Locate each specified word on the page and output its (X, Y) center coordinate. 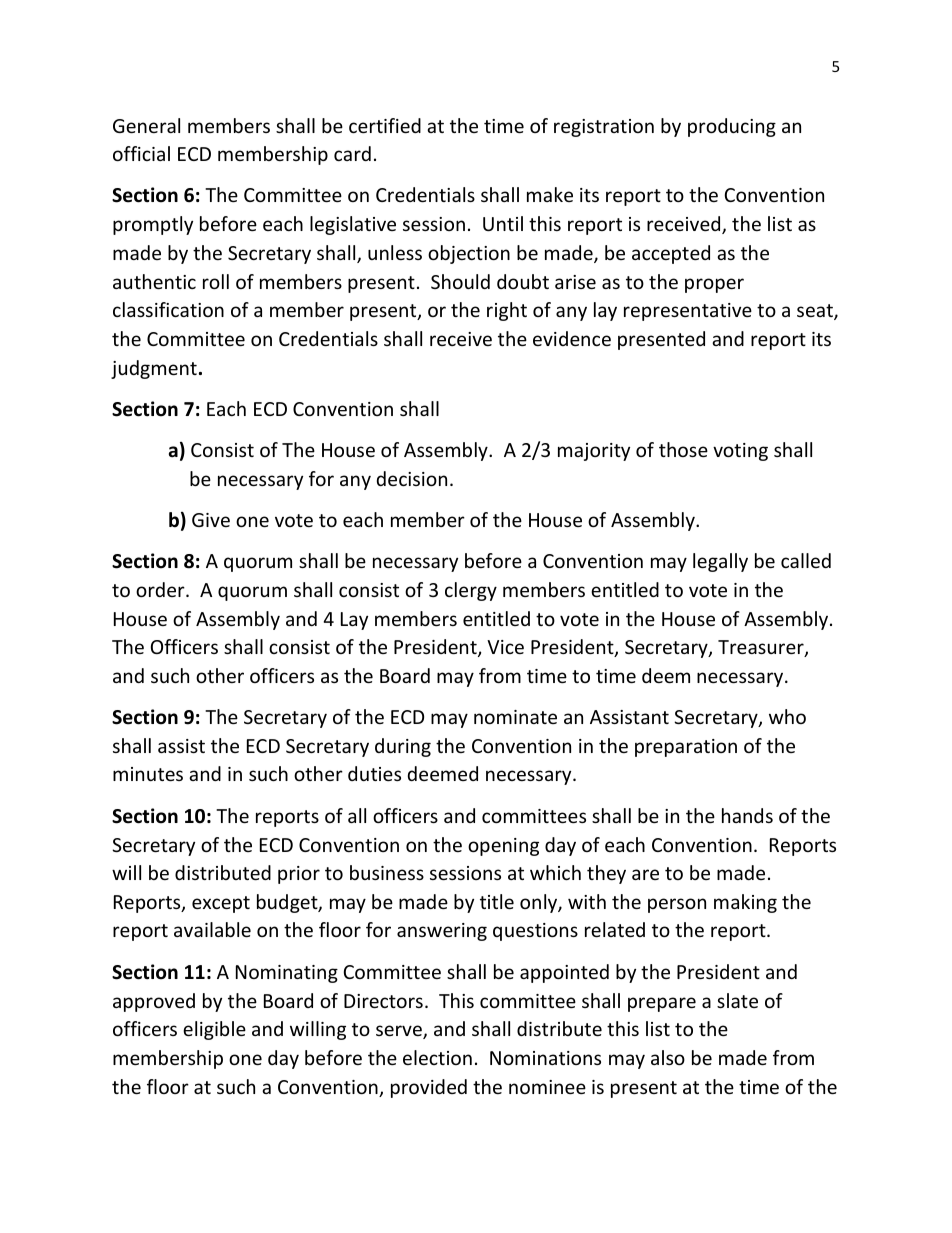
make (550, 194)
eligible (214, 1030)
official (141, 153)
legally (720, 562)
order (161, 589)
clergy (471, 591)
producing (732, 127)
